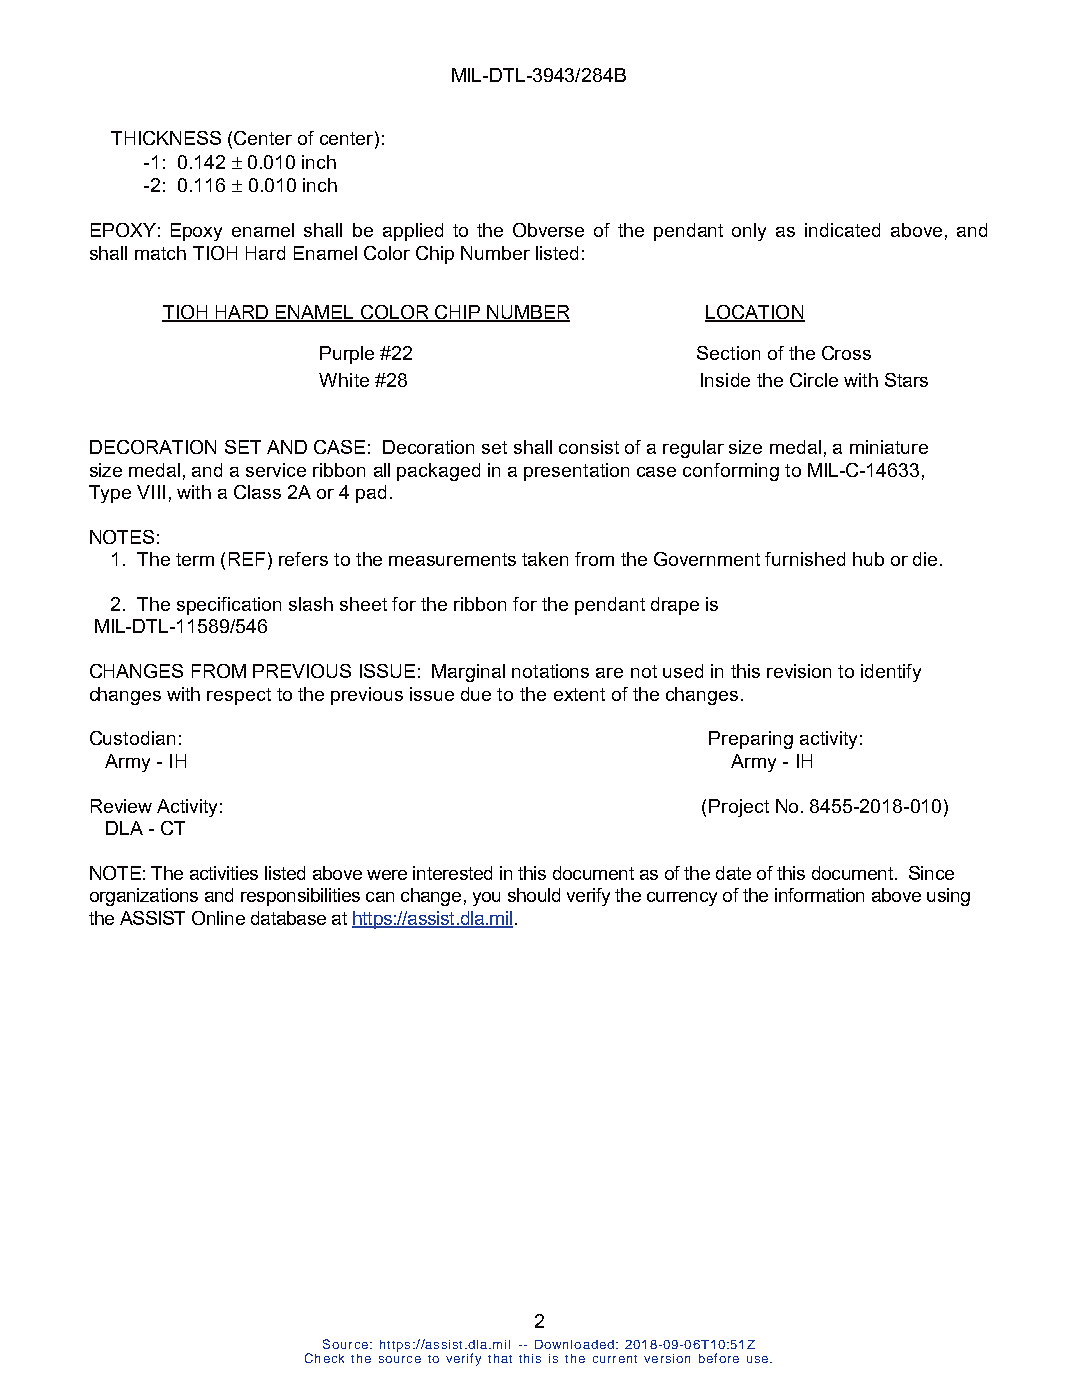  Describe the element at coordinates (579, 694) in the screenshot. I see `extent` at that location.
